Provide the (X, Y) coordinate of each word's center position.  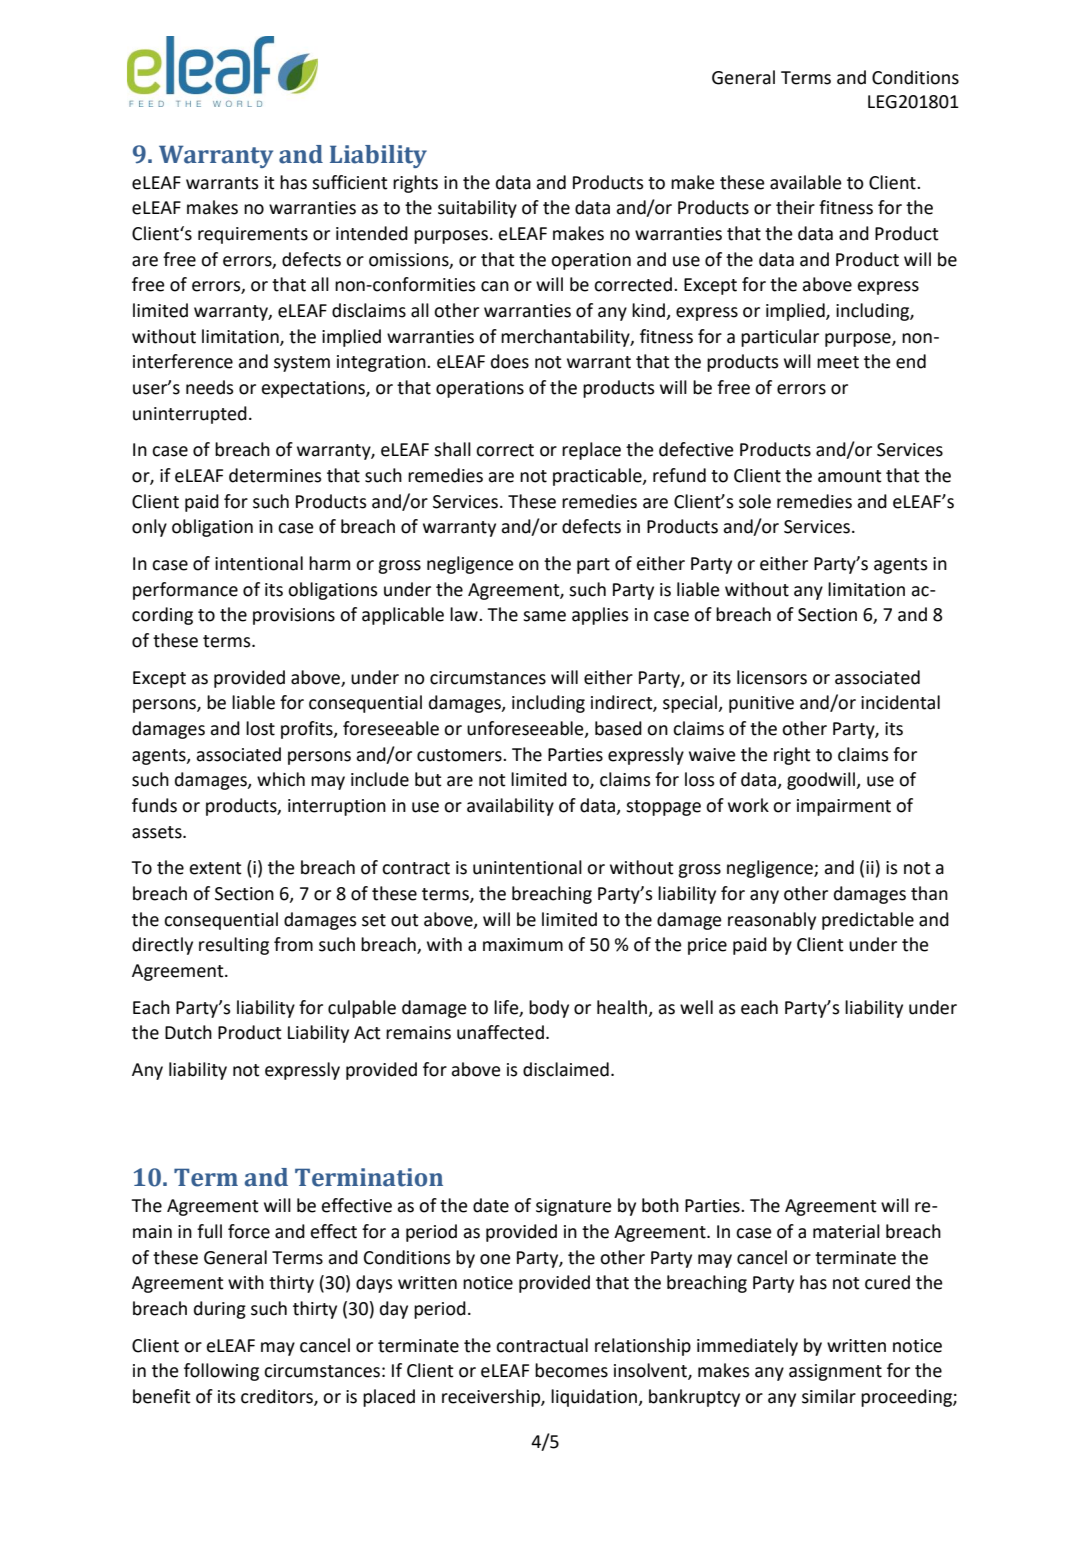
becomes (571, 1370)
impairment (844, 807)
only (149, 528)
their (795, 207)
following (221, 1372)
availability (510, 807)
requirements (253, 235)
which (281, 779)
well (696, 1007)
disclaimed (566, 1069)
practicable (598, 477)
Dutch (188, 1032)
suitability (477, 209)
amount (850, 476)
